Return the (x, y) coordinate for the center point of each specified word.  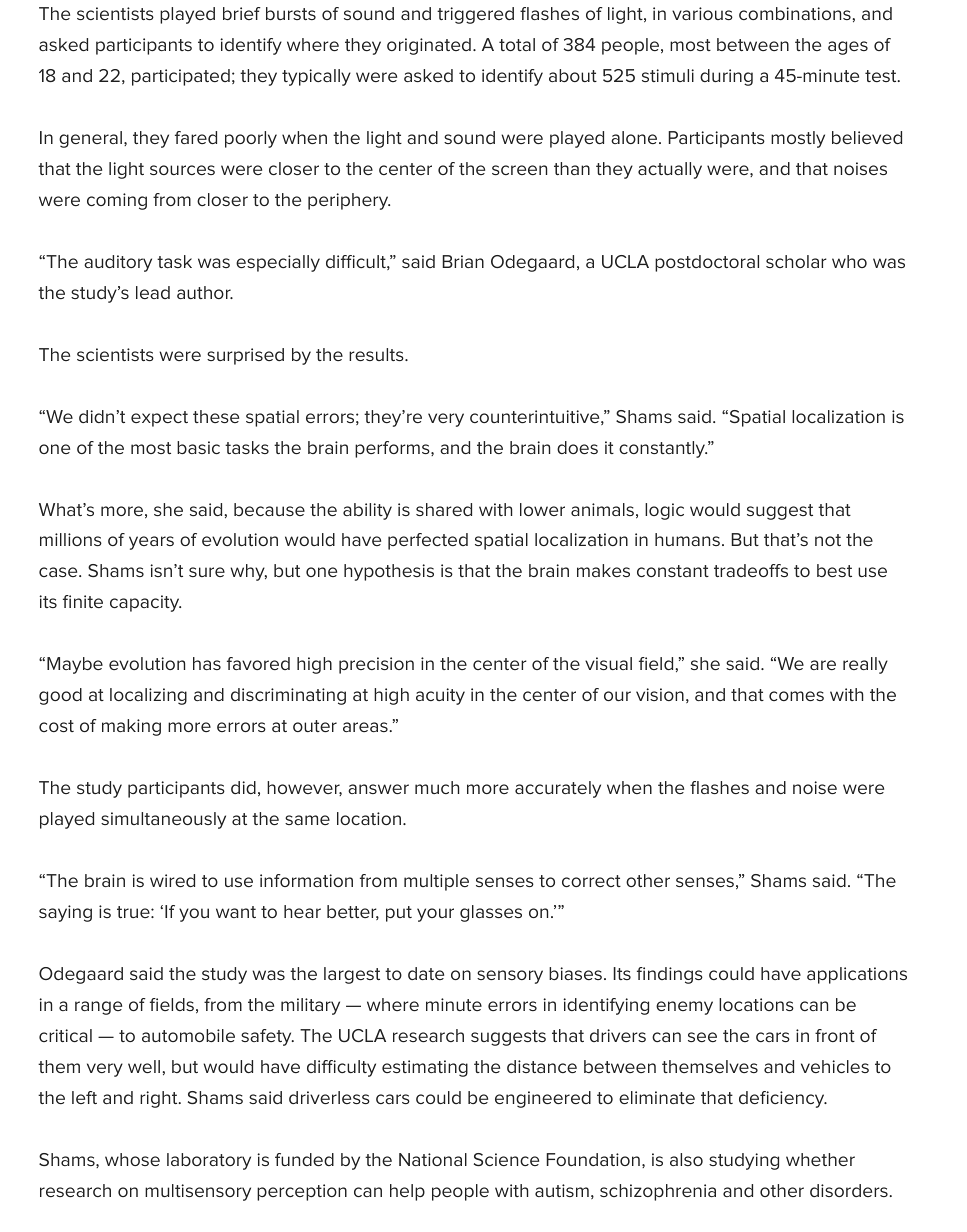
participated (181, 77)
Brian (463, 261)
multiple (436, 882)
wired (172, 880)
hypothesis (389, 572)
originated (429, 46)
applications (857, 975)
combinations (795, 13)
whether (820, 1159)
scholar (796, 261)
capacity (145, 603)
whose (132, 1159)
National (433, 1159)
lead (153, 292)
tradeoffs (751, 570)
